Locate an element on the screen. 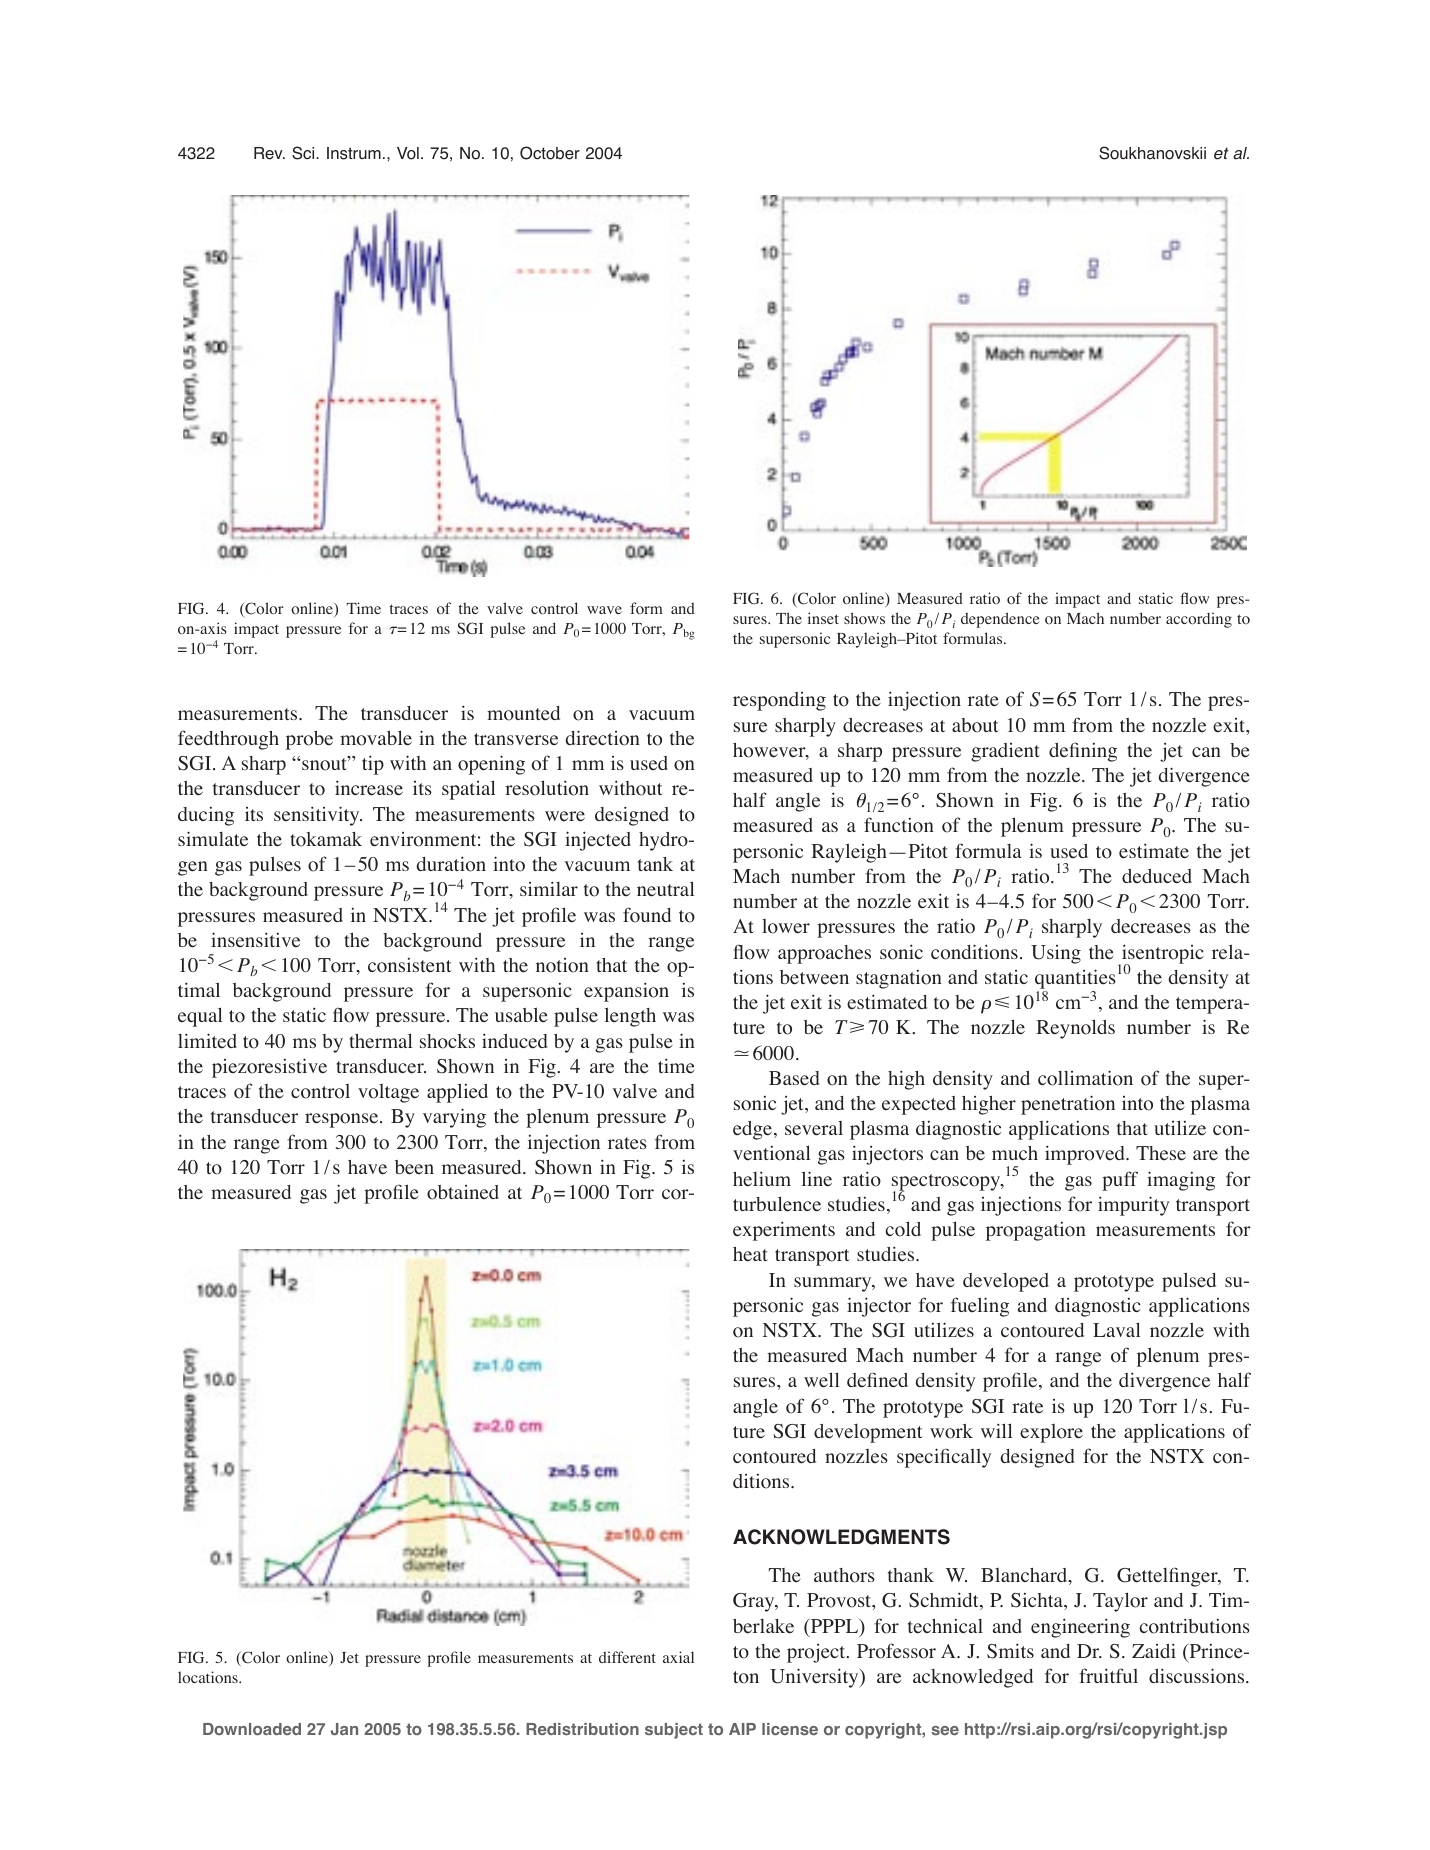  defining is located at coordinates (1083, 752).
